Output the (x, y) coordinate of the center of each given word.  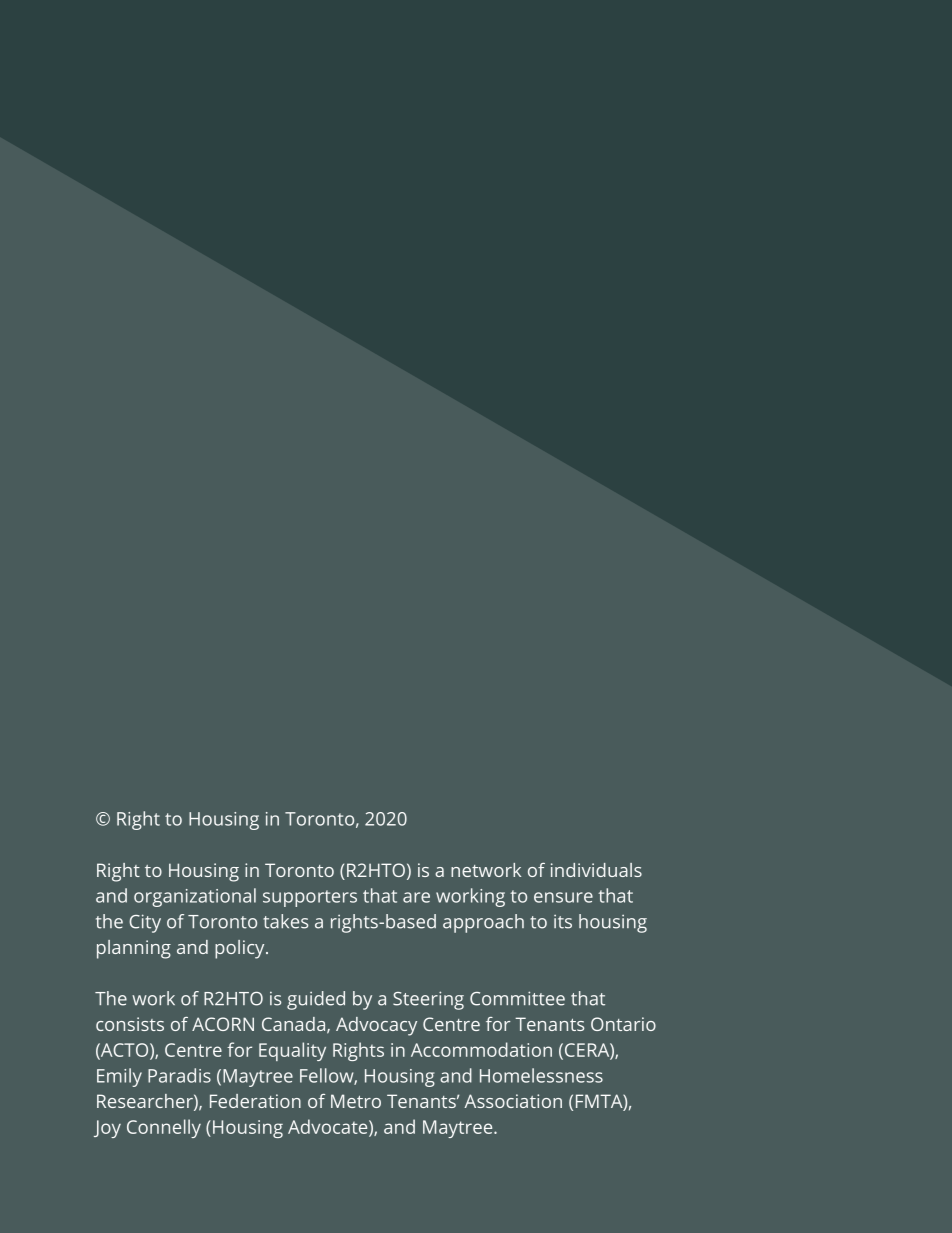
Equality (292, 1051)
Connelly (164, 1128)
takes (285, 921)
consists (130, 1024)
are (416, 897)
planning (134, 949)
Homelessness (541, 1075)
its (563, 922)
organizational (195, 897)
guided (316, 1000)
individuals (596, 870)
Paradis (179, 1075)
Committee (517, 998)
